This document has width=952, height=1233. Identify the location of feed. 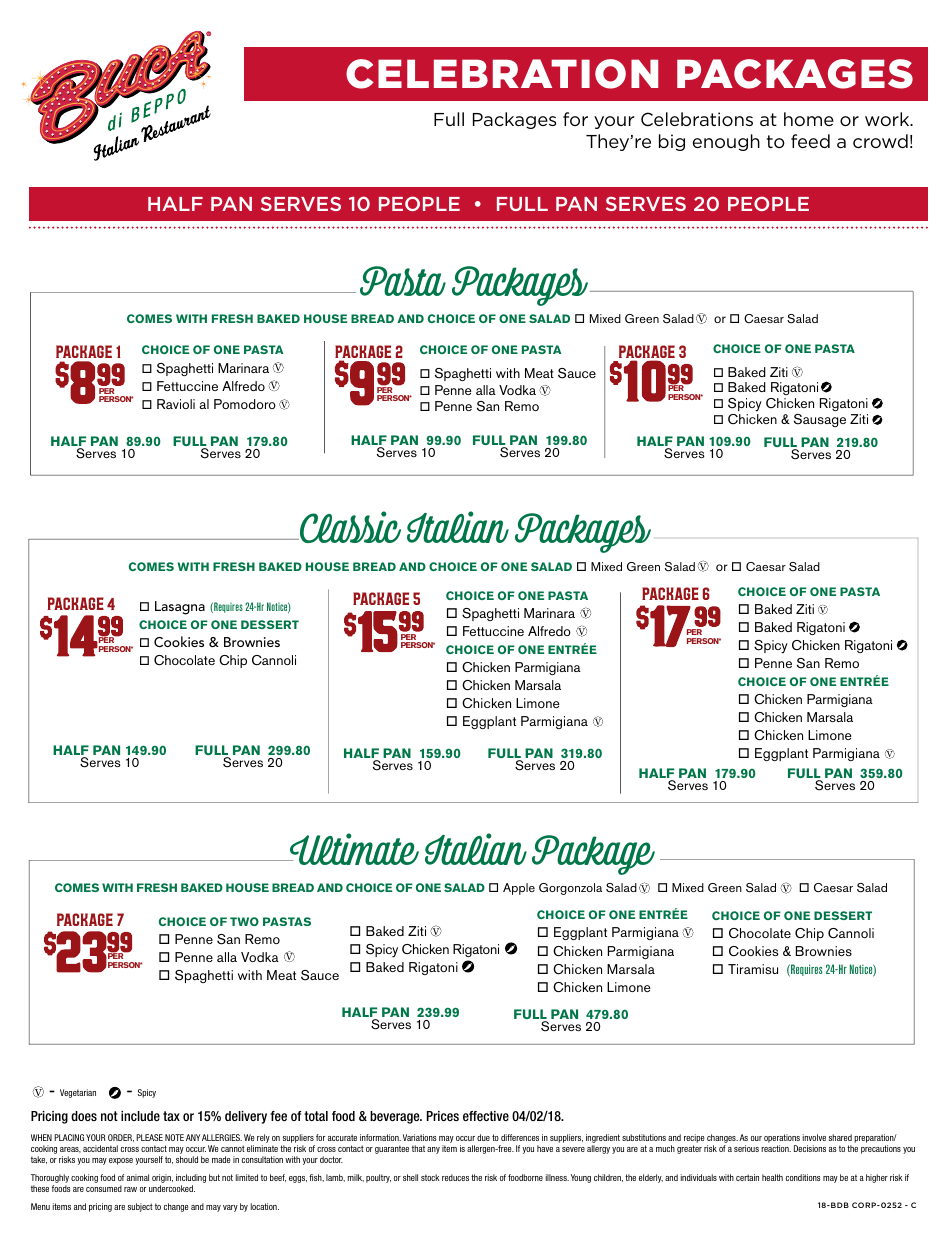
(810, 141).
